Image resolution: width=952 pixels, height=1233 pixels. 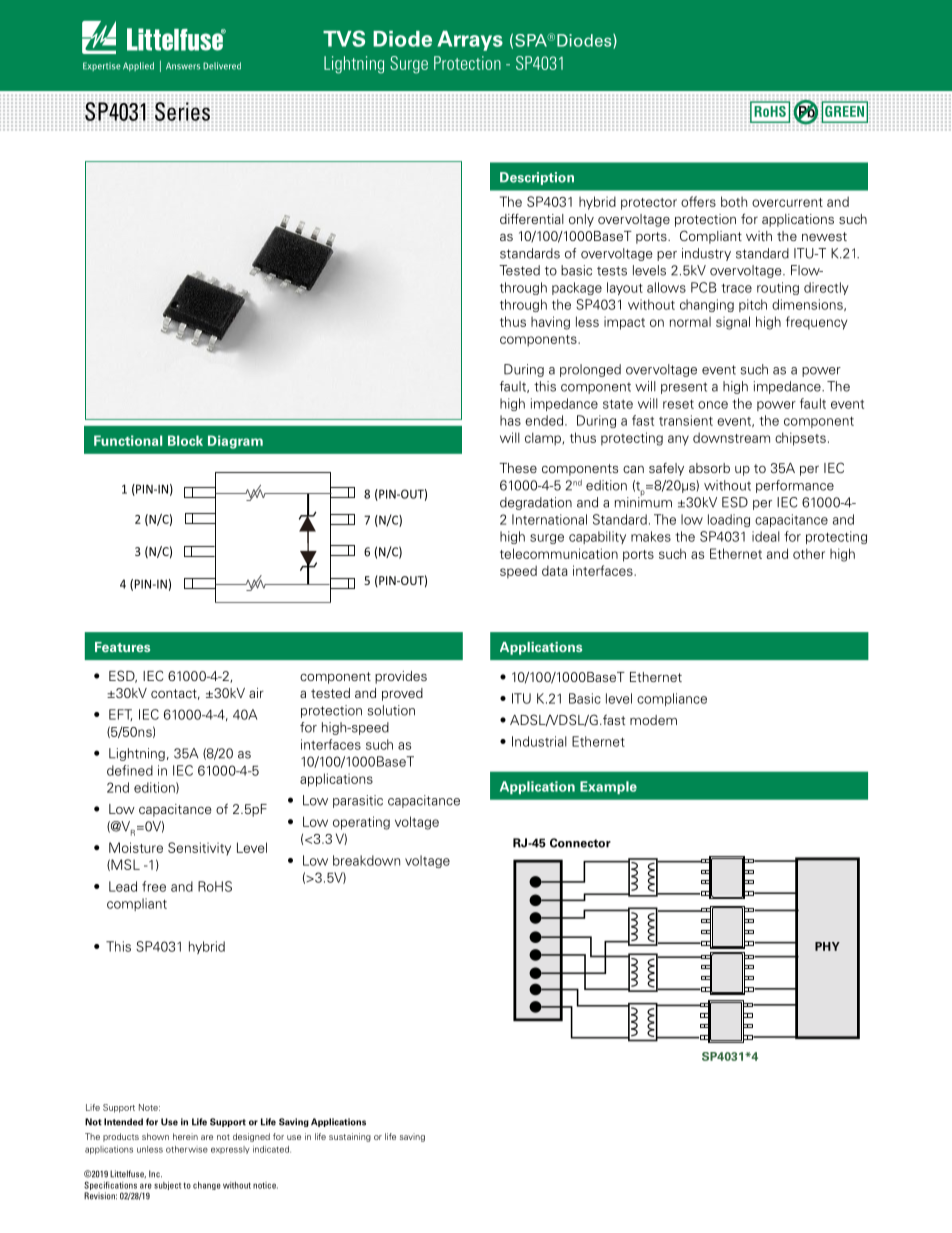 I want to click on data, so click(x=555, y=570).
